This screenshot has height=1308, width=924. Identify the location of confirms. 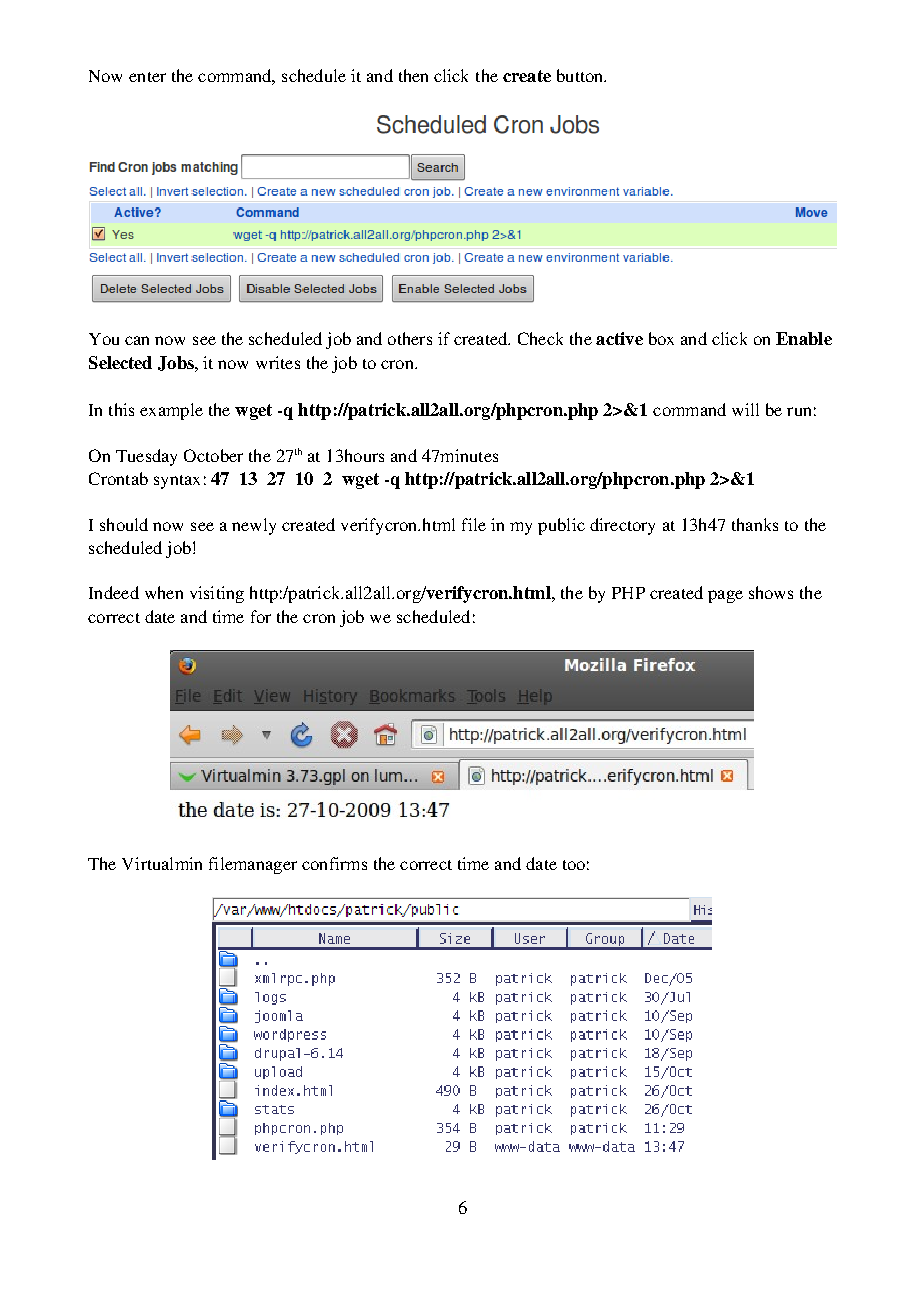
(334, 863).
